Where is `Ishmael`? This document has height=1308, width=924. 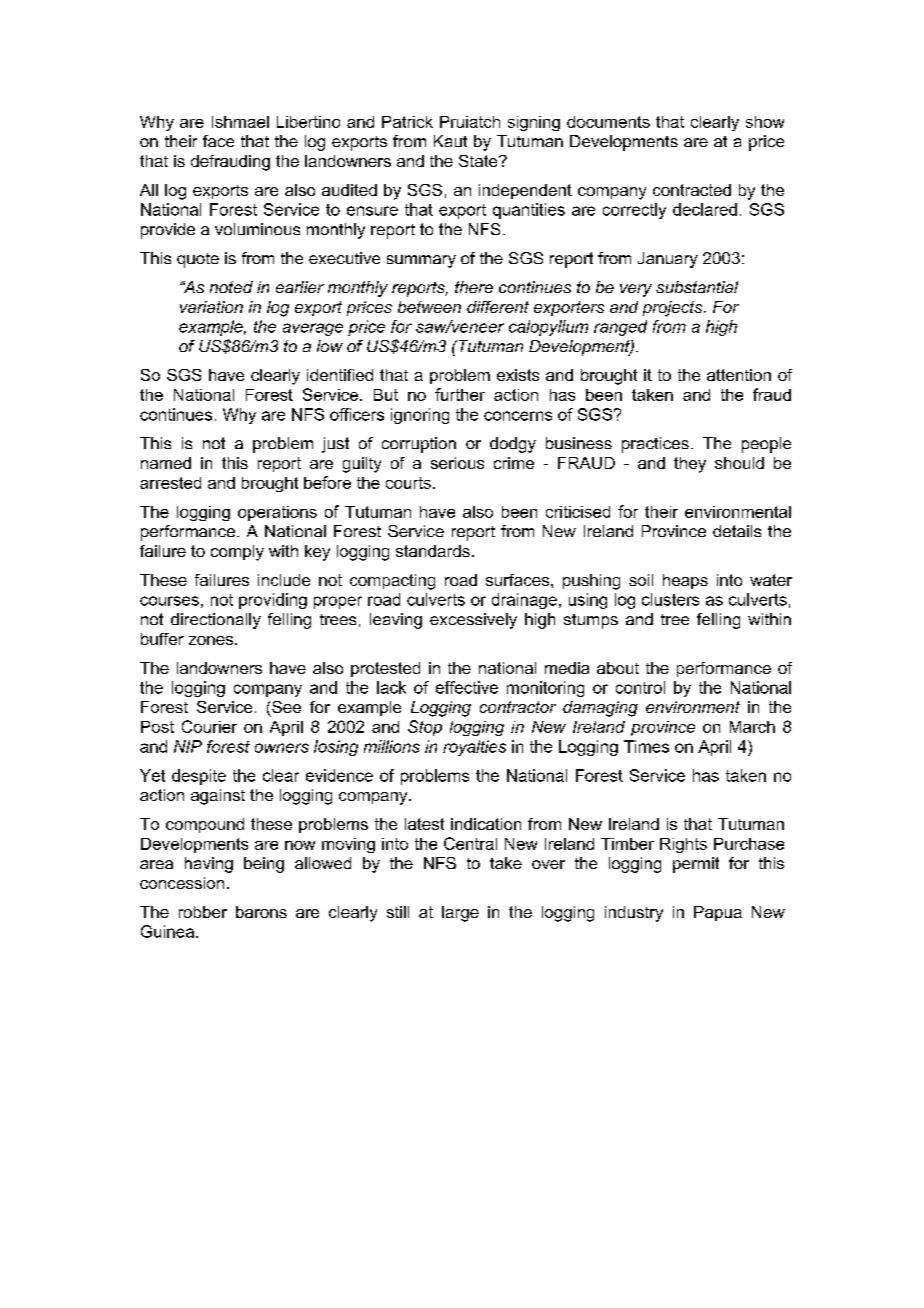
Ishmael is located at coordinates (240, 122).
